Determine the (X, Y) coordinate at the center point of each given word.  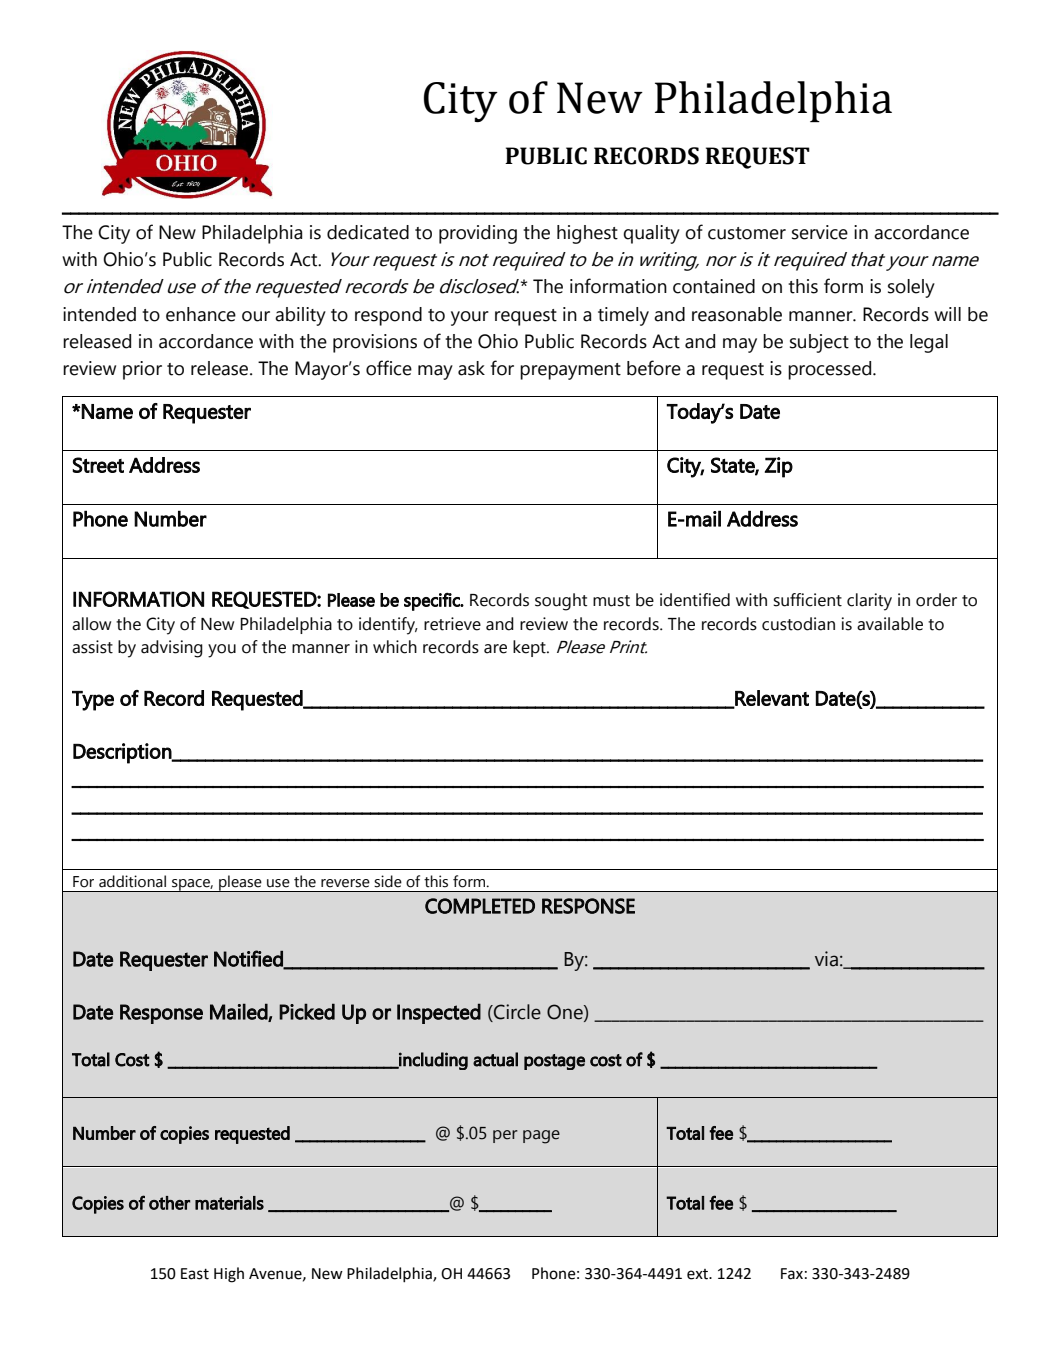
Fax (792, 1274)
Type (93, 701)
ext (699, 1274)
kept (530, 648)
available (890, 624)
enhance (201, 314)
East (195, 1274)
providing (478, 234)
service (820, 232)
